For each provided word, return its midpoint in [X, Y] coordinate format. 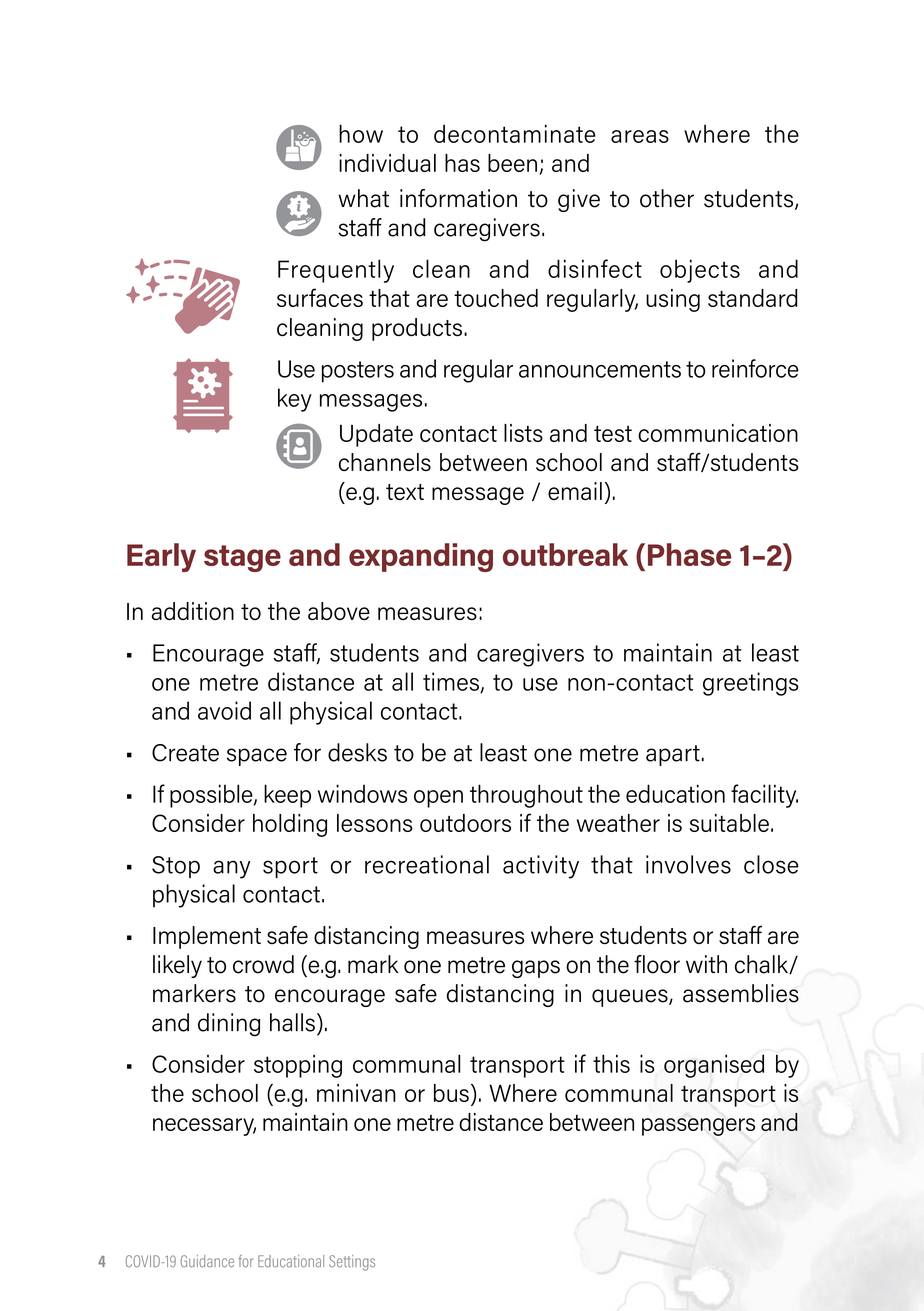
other [667, 198]
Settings [352, 1263]
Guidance [207, 1261]
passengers [698, 1127]
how [361, 133]
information [458, 198]
